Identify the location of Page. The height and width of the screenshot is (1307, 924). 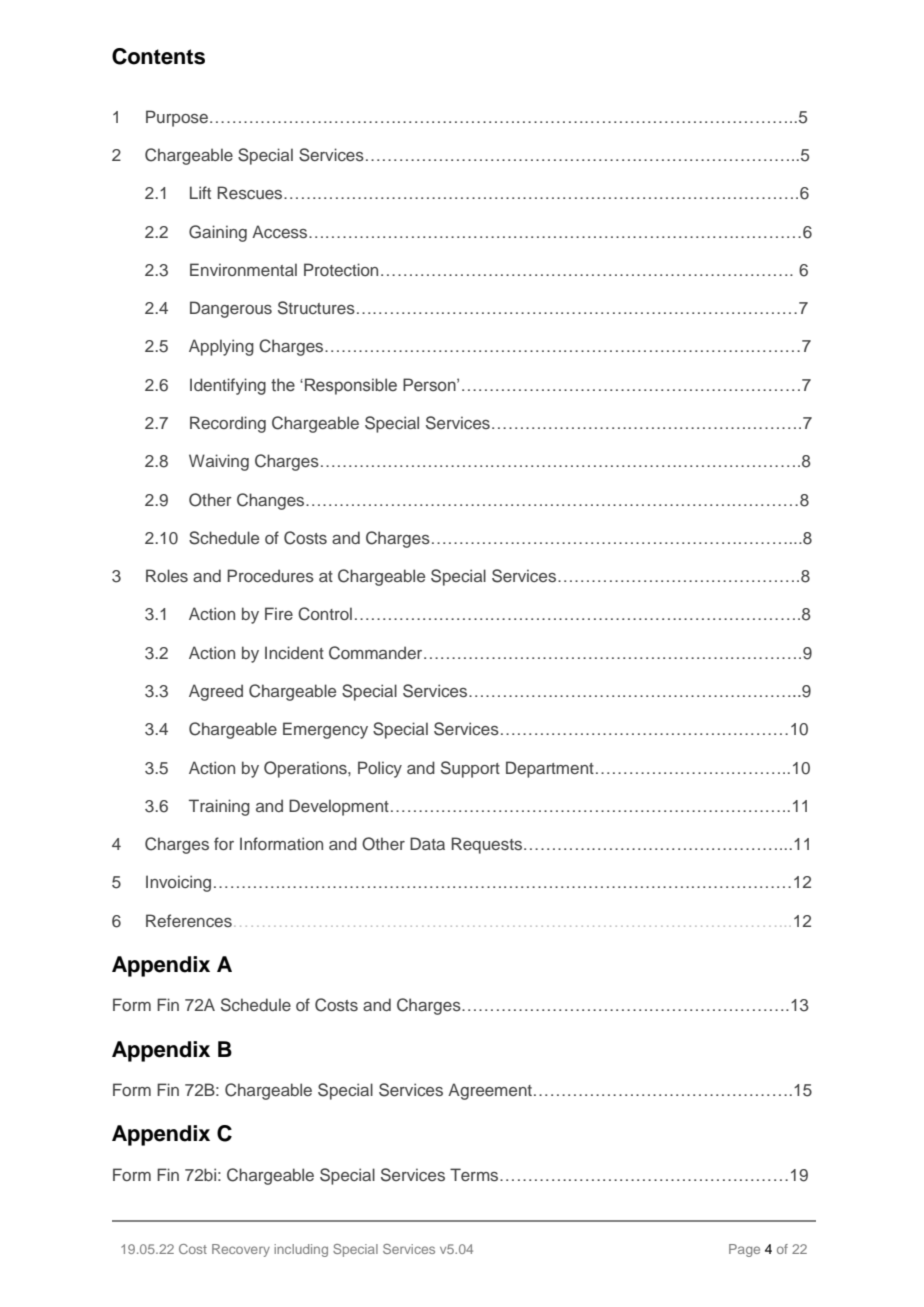
(744, 1250).
